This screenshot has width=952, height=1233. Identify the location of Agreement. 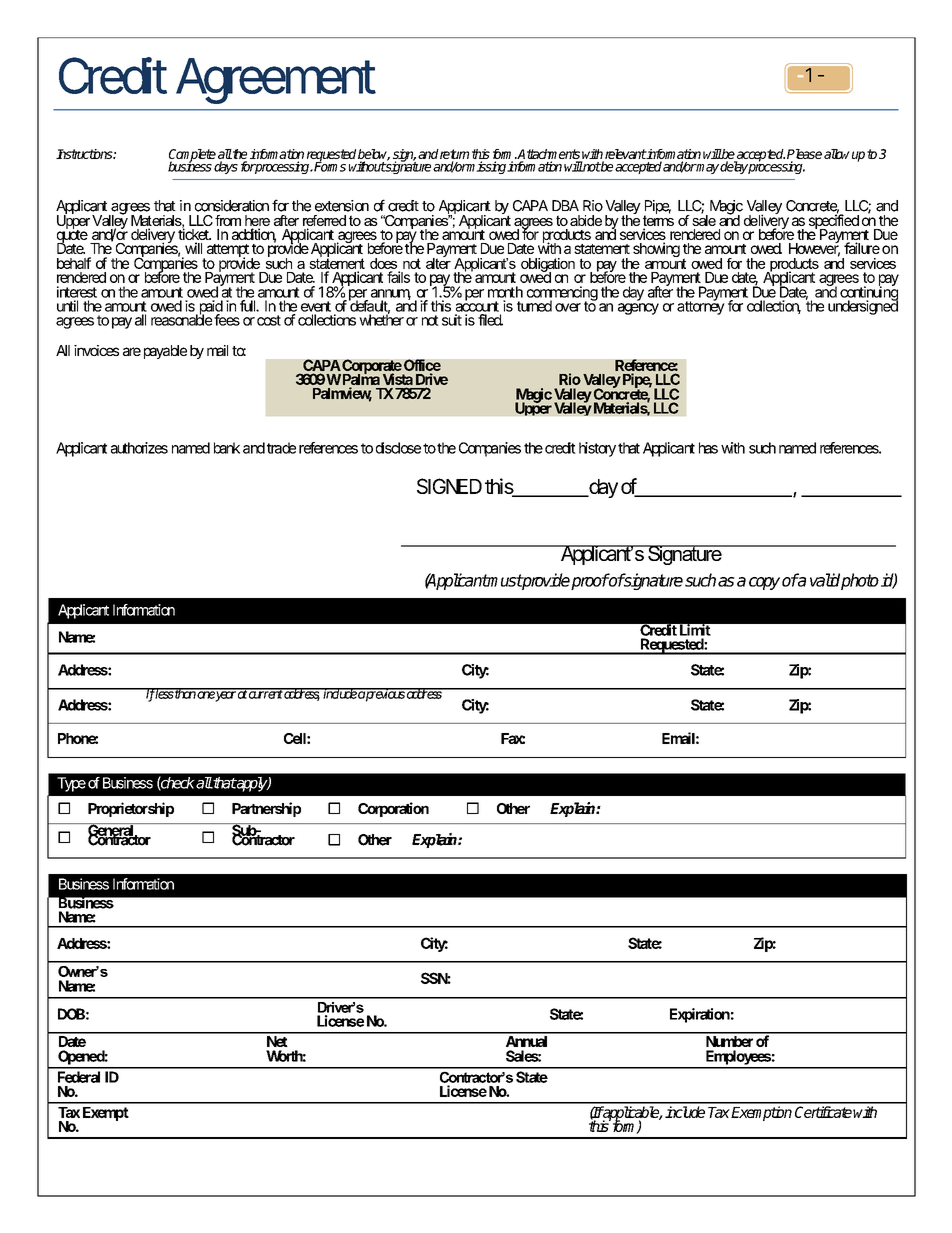
(276, 81).
